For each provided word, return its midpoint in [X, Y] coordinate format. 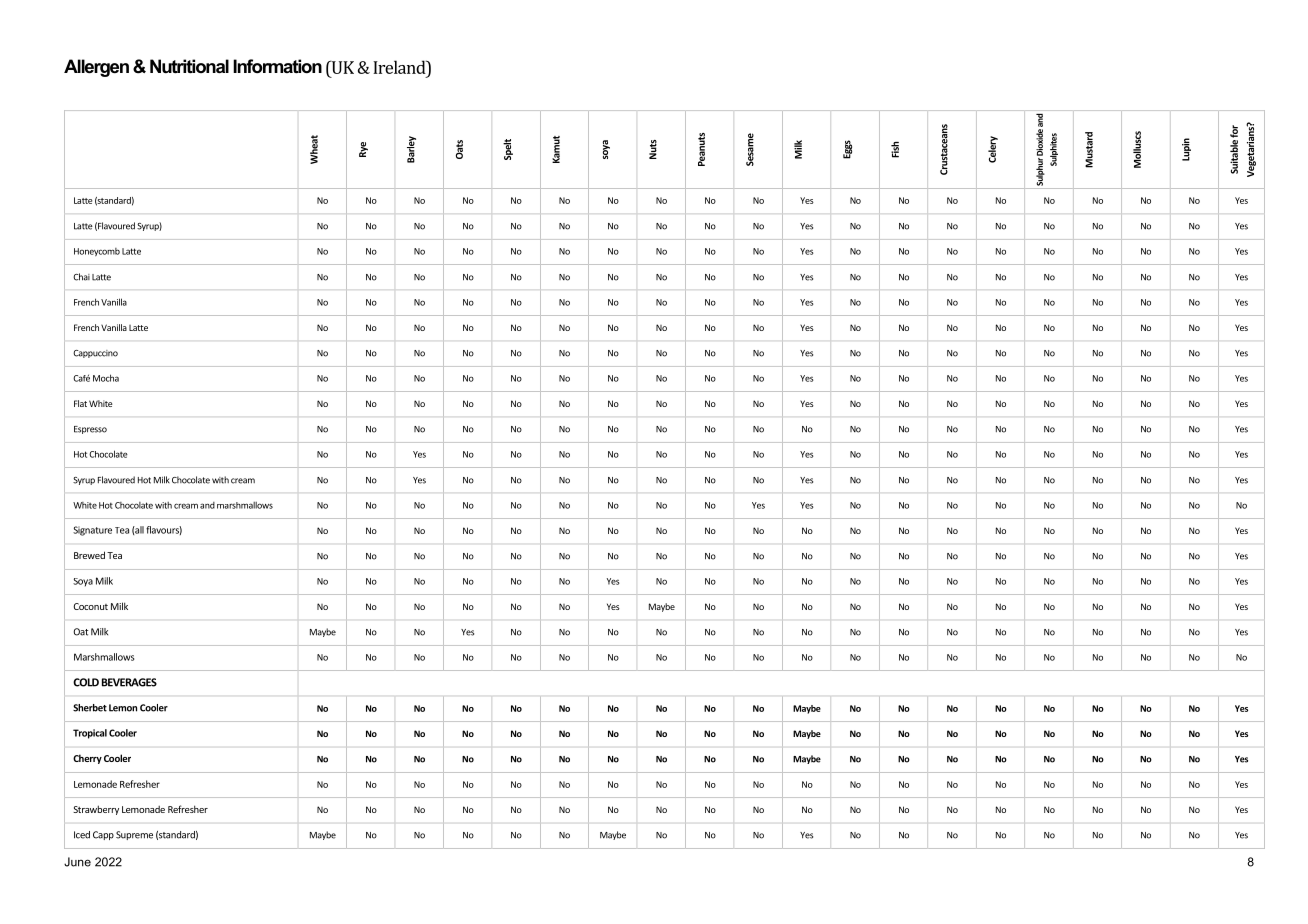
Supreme [134, 835]
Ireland [400, 67]
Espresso [90, 430]
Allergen [96, 68]
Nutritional [189, 66]
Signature [92, 531]
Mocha [106, 378]
